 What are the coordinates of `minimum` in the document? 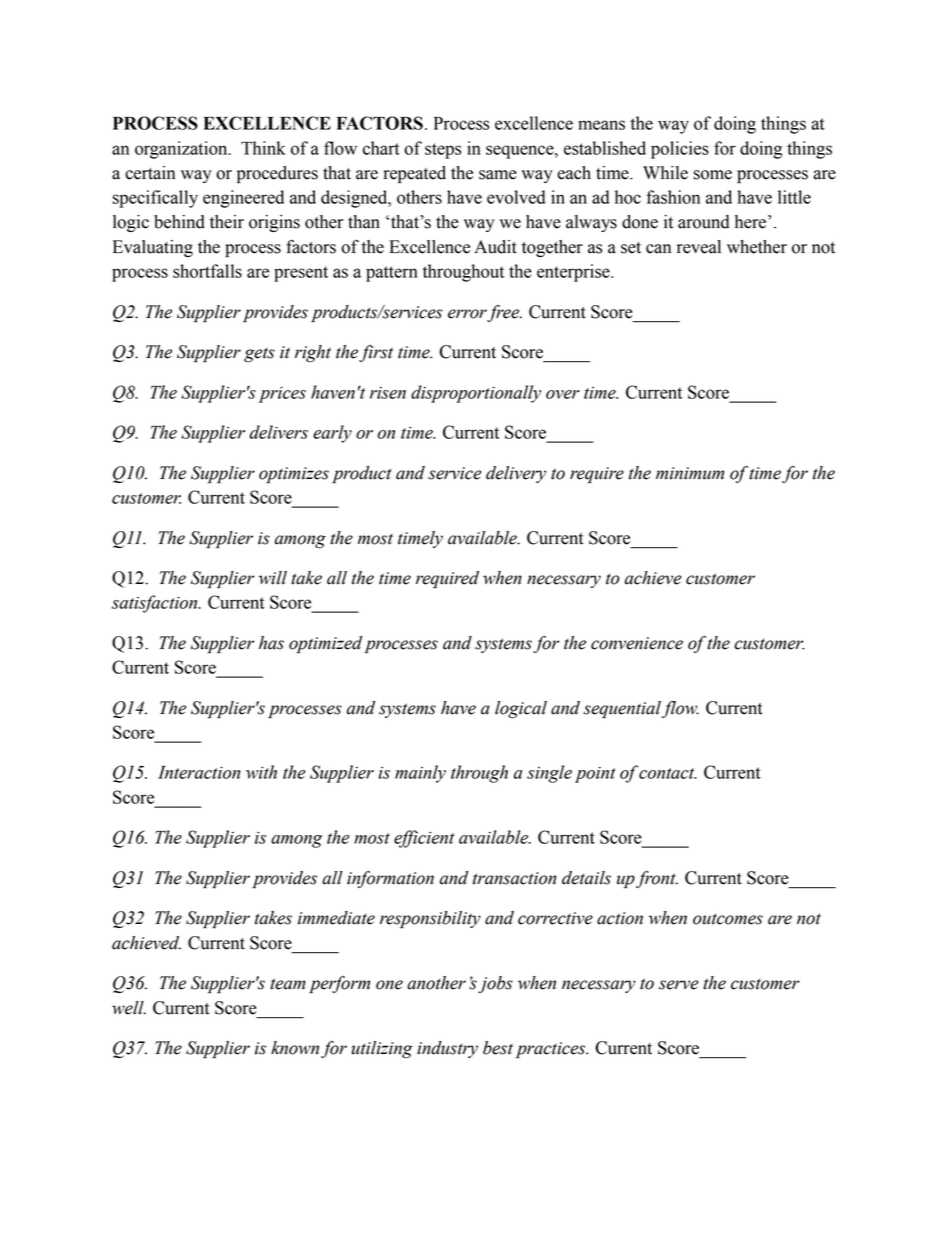 It's located at (690, 473).
